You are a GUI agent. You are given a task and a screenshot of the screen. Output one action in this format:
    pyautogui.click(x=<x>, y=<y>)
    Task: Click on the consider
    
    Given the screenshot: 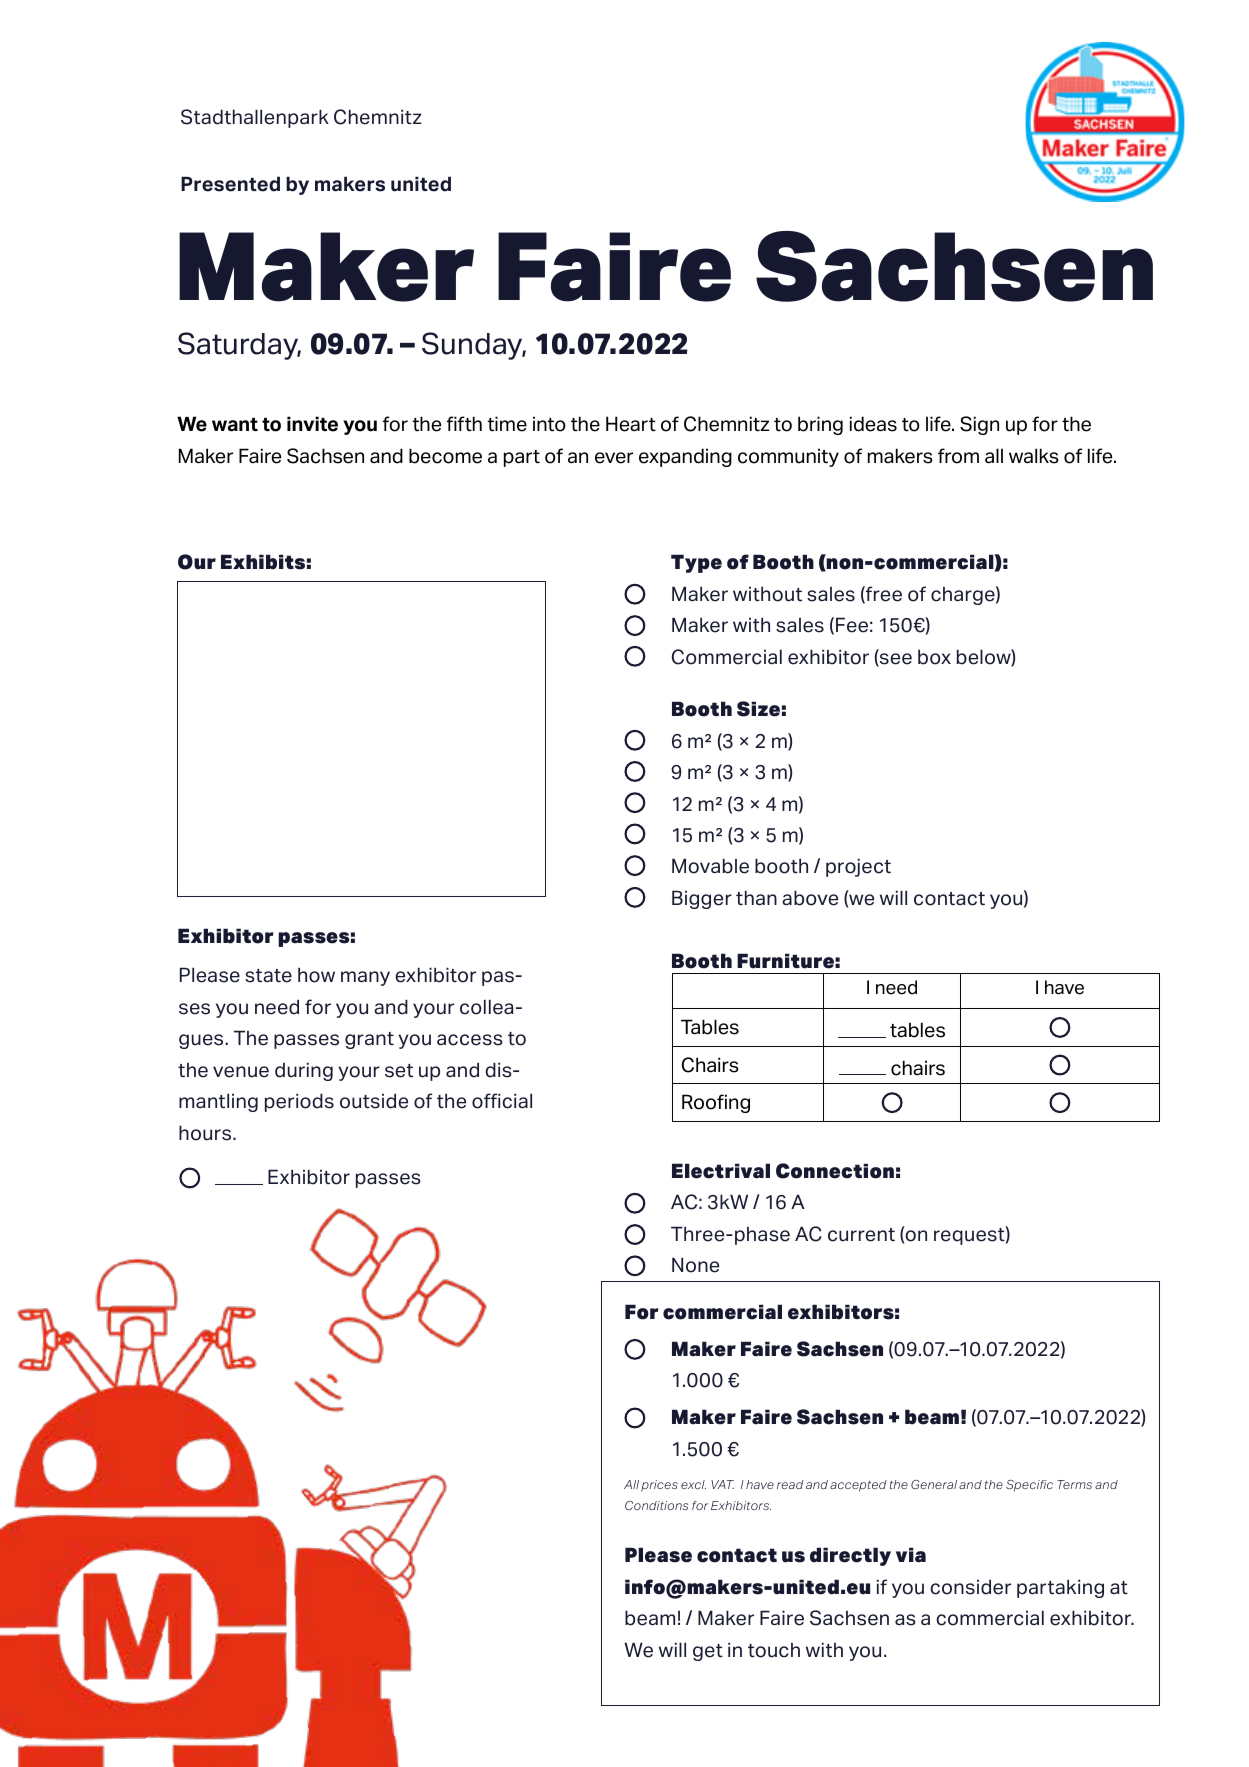 What is the action you would take?
    pyautogui.click(x=970, y=1587)
